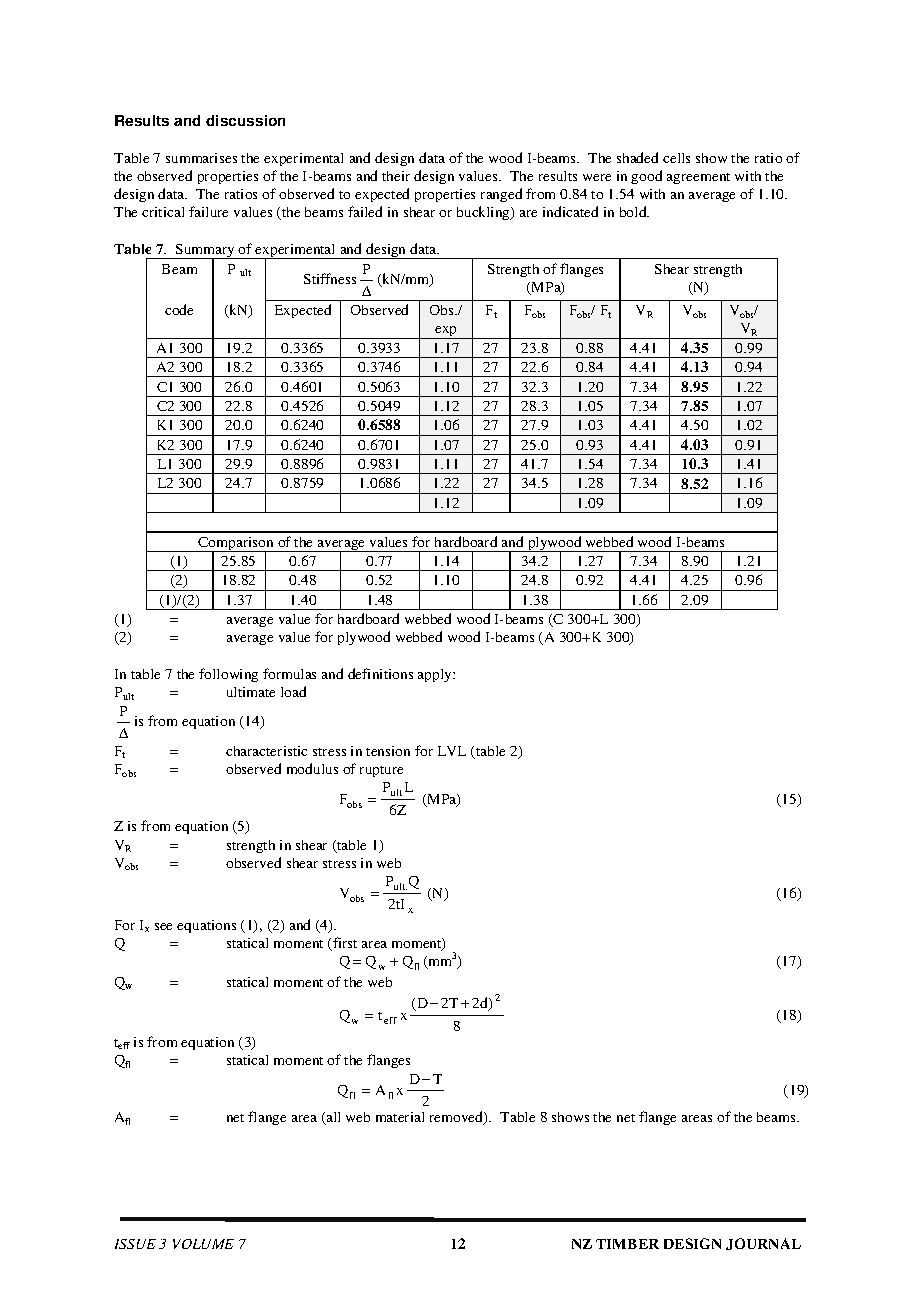 This screenshot has height=1308, width=924. I want to click on definitions, so click(380, 673).
